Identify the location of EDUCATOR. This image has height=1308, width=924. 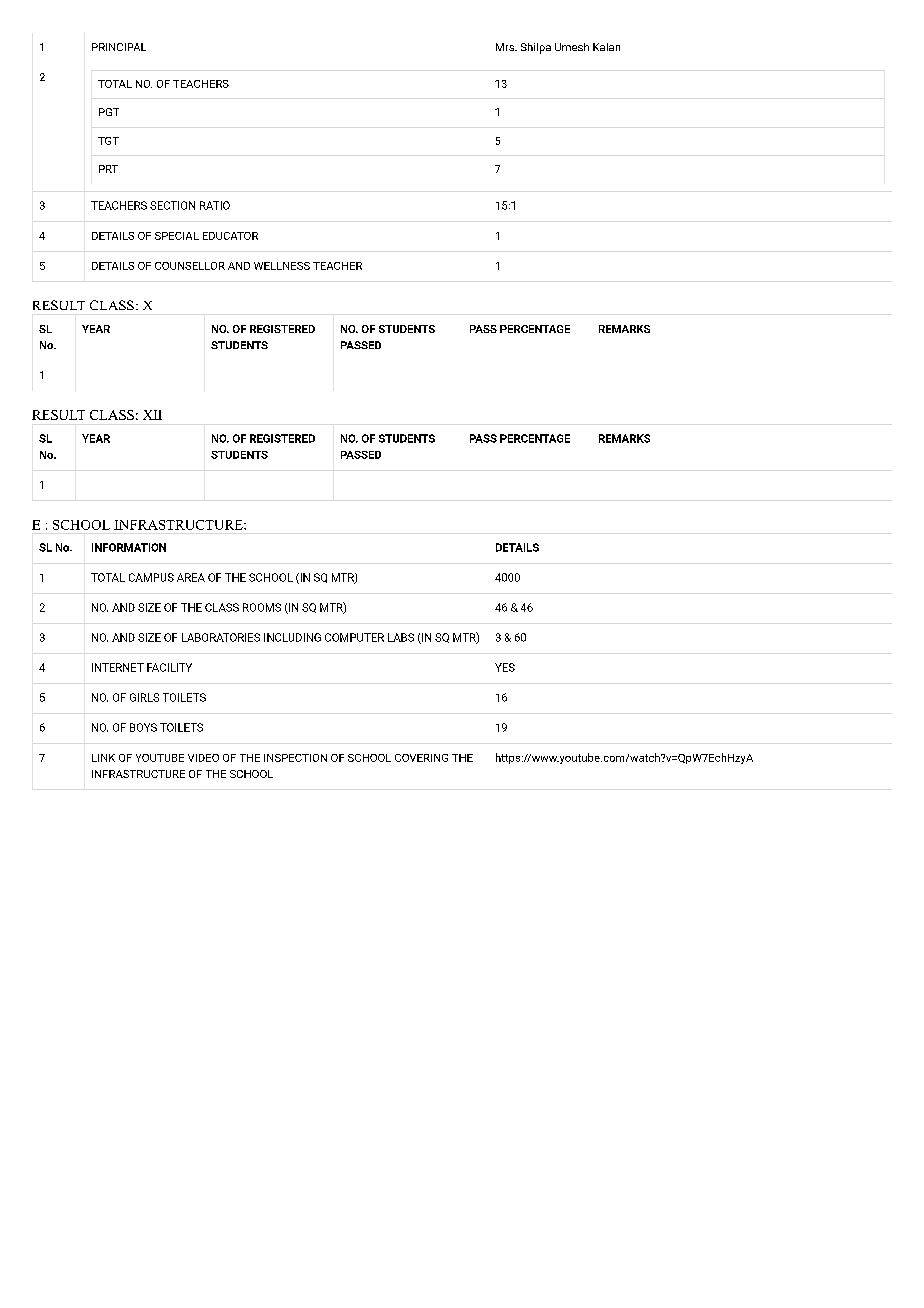
(230, 236).
